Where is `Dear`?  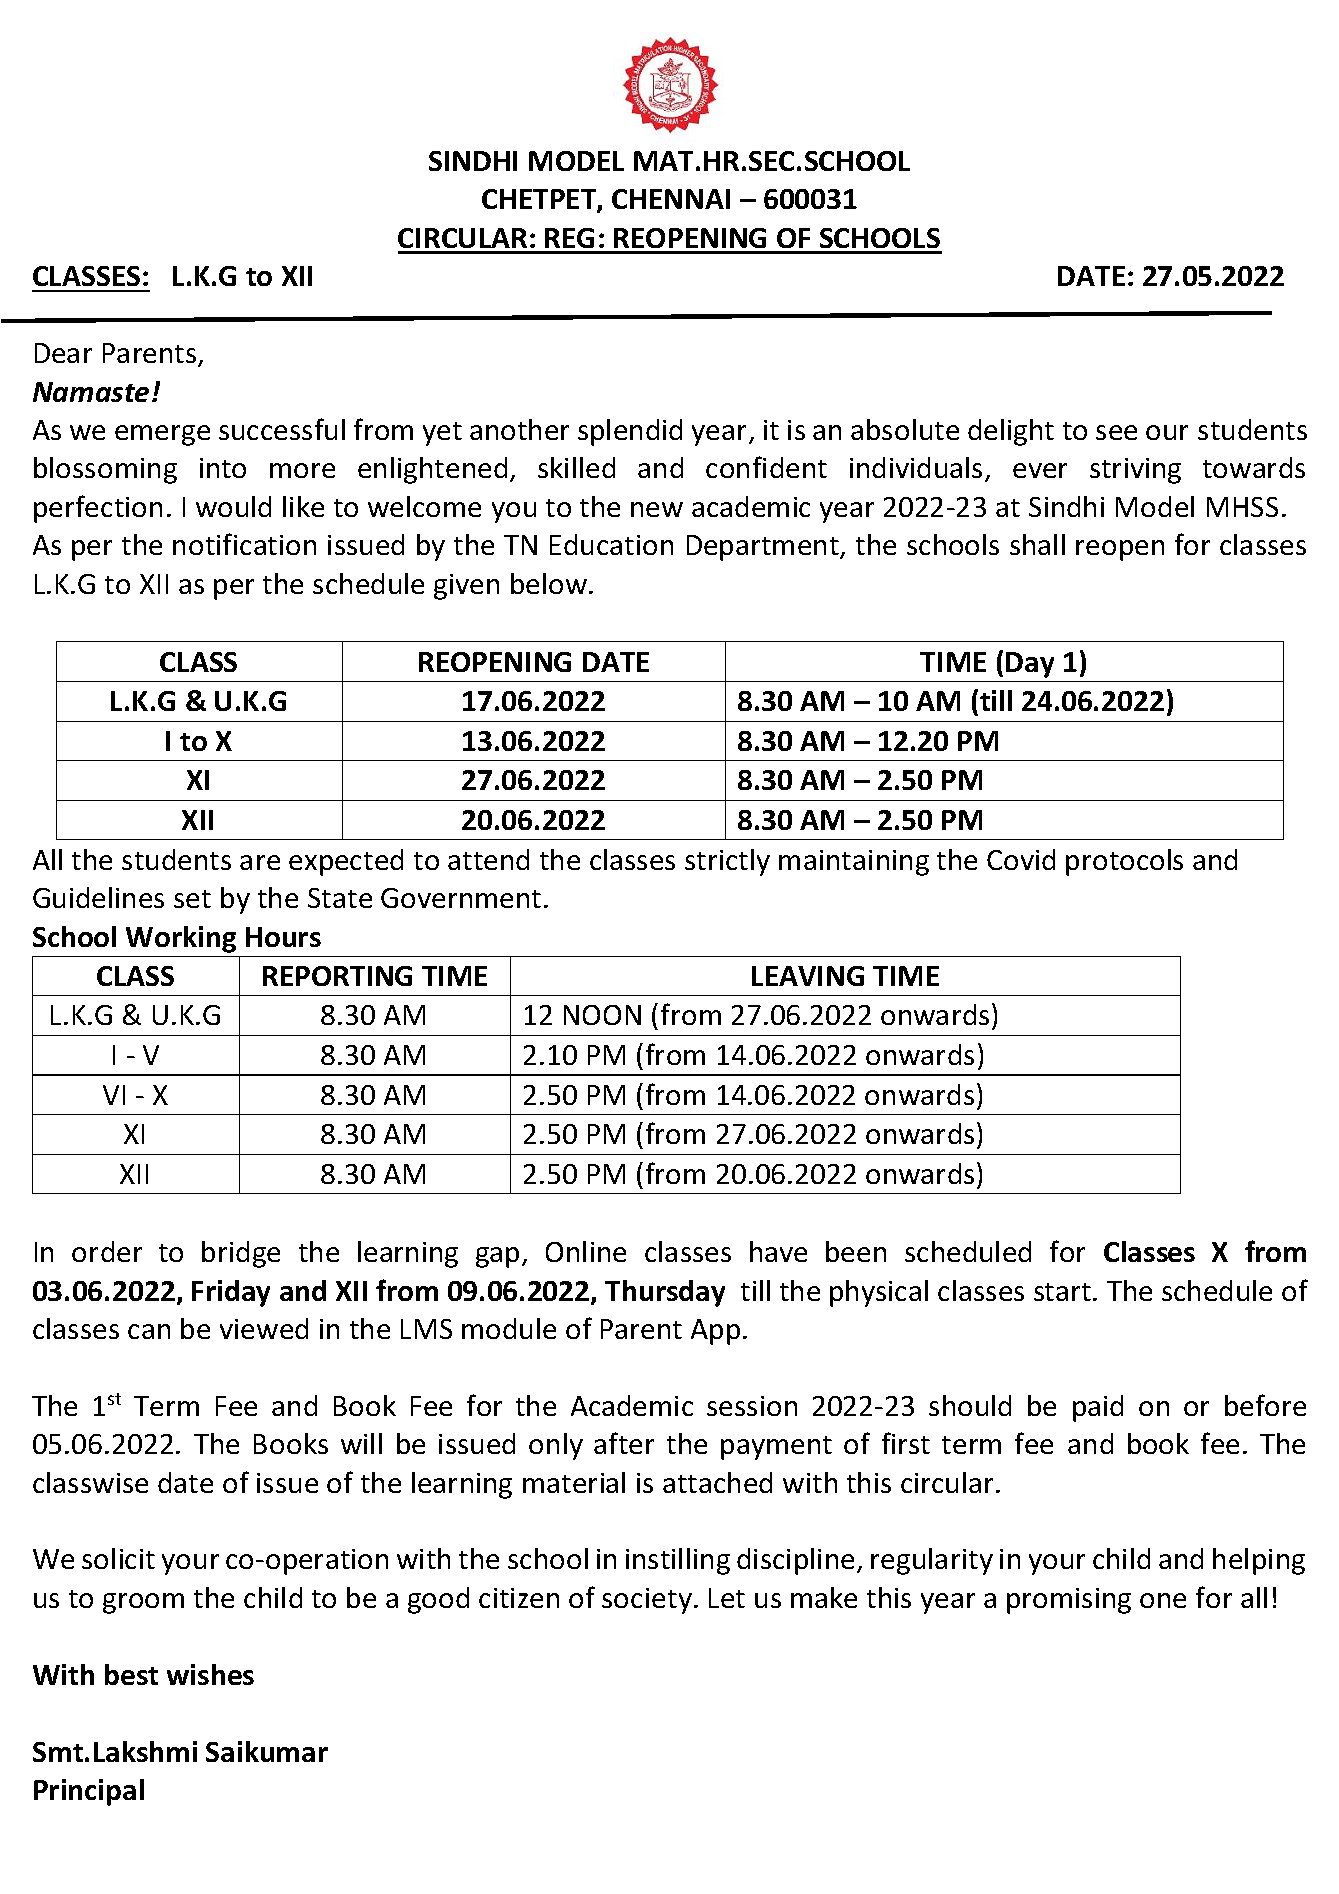
Dear is located at coordinates (63, 353).
